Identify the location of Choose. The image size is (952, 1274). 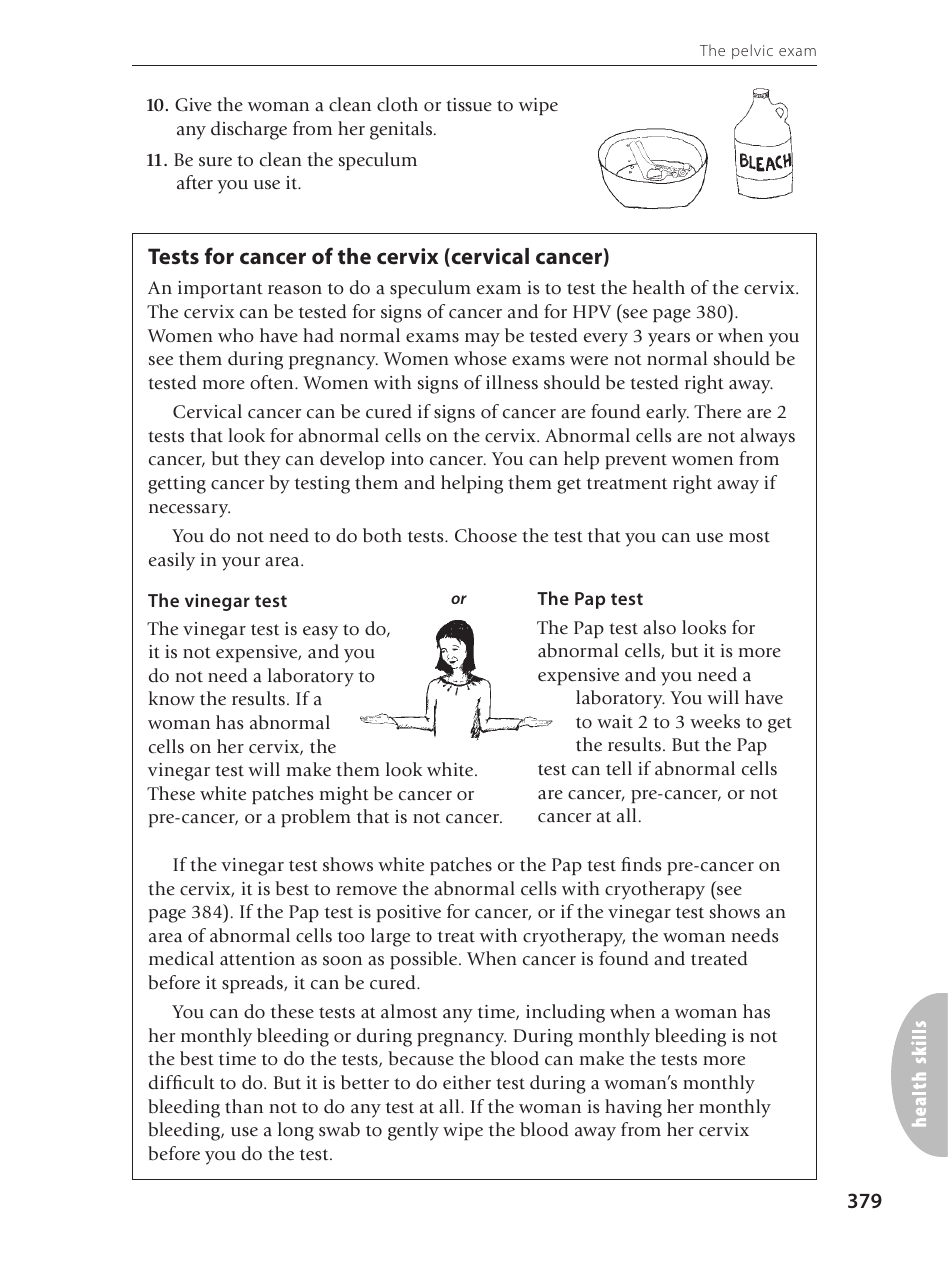
(486, 535).
